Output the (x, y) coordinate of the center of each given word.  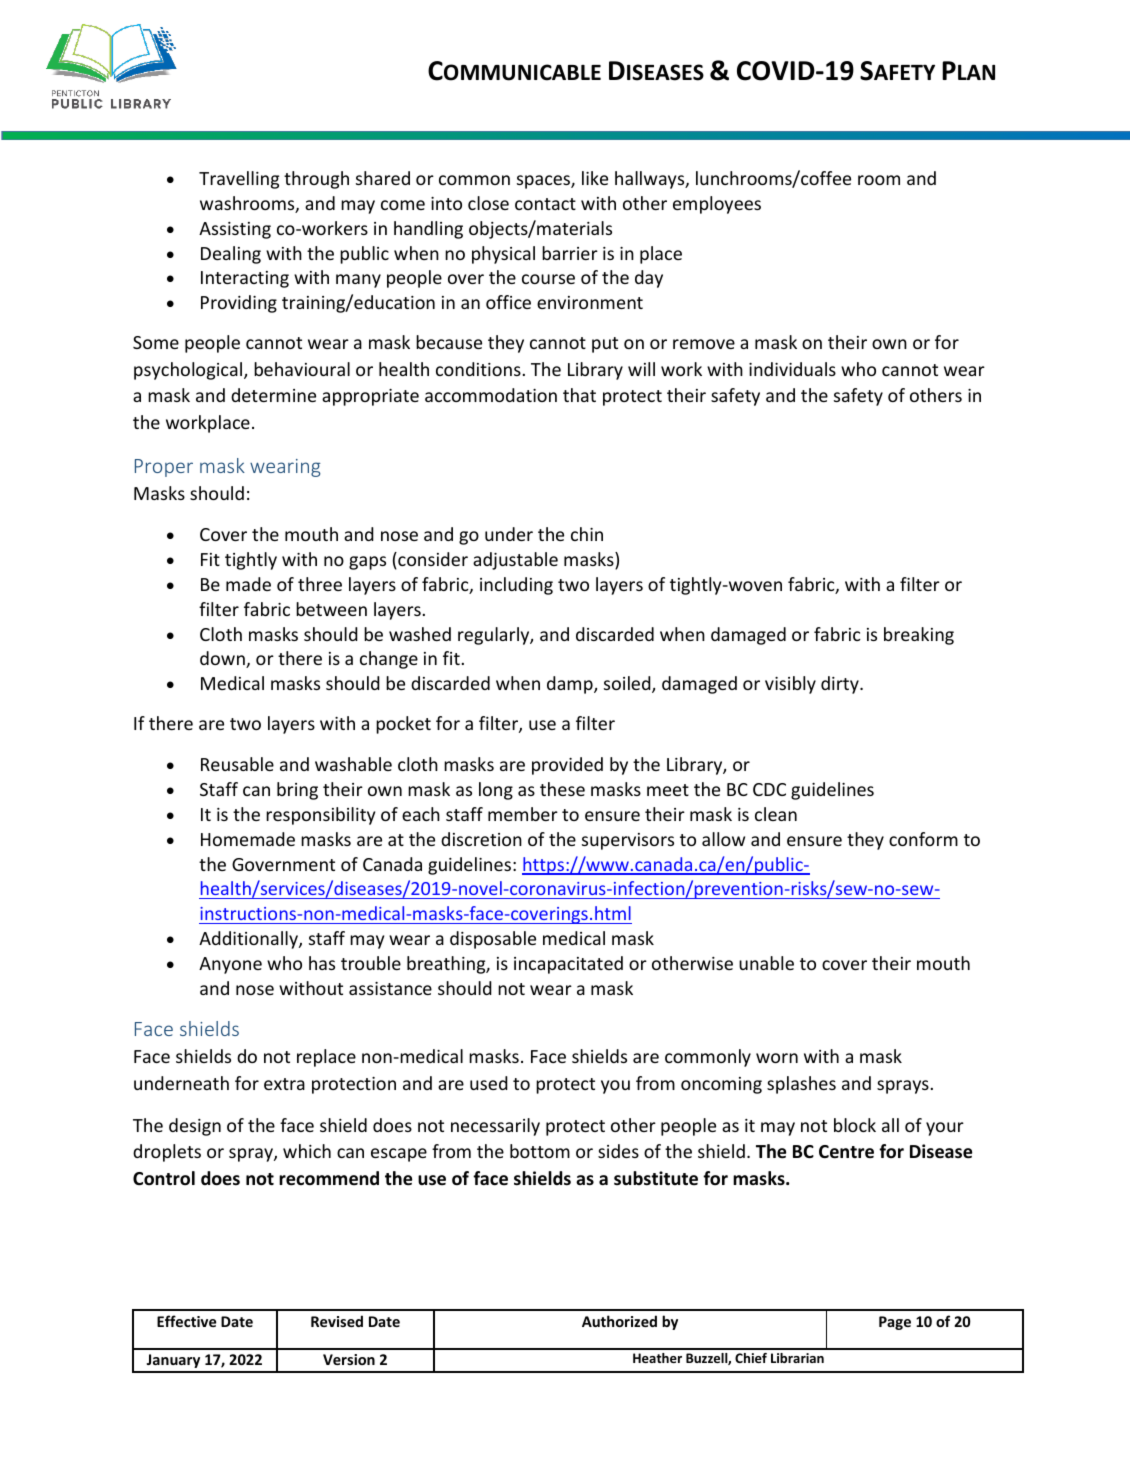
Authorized (619, 1321)
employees (717, 205)
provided (567, 766)
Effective (187, 1321)
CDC (769, 789)
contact (545, 204)
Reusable (237, 764)
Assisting (235, 230)
